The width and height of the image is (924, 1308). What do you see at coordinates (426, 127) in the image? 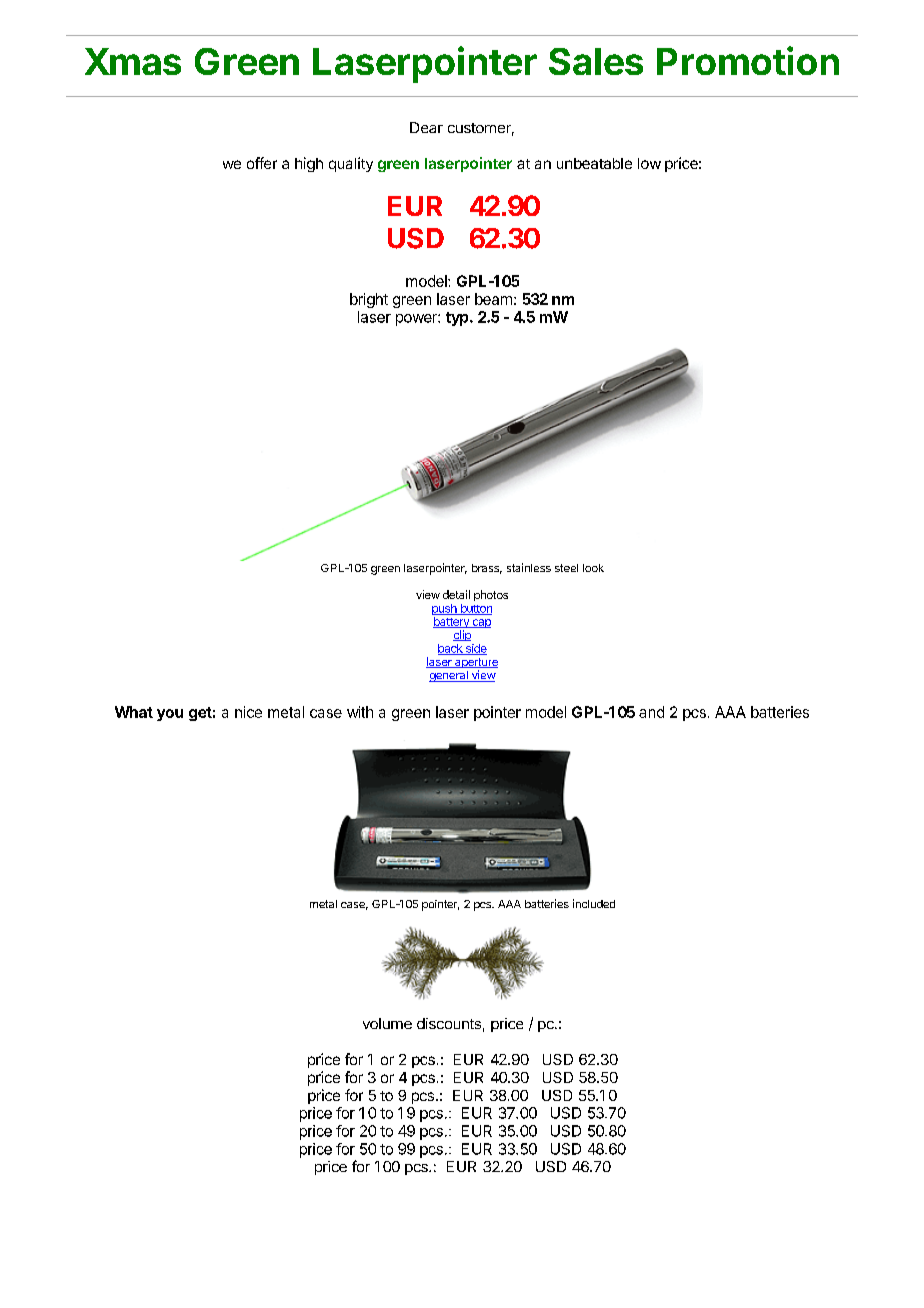
I see `Dear` at bounding box center [426, 127].
